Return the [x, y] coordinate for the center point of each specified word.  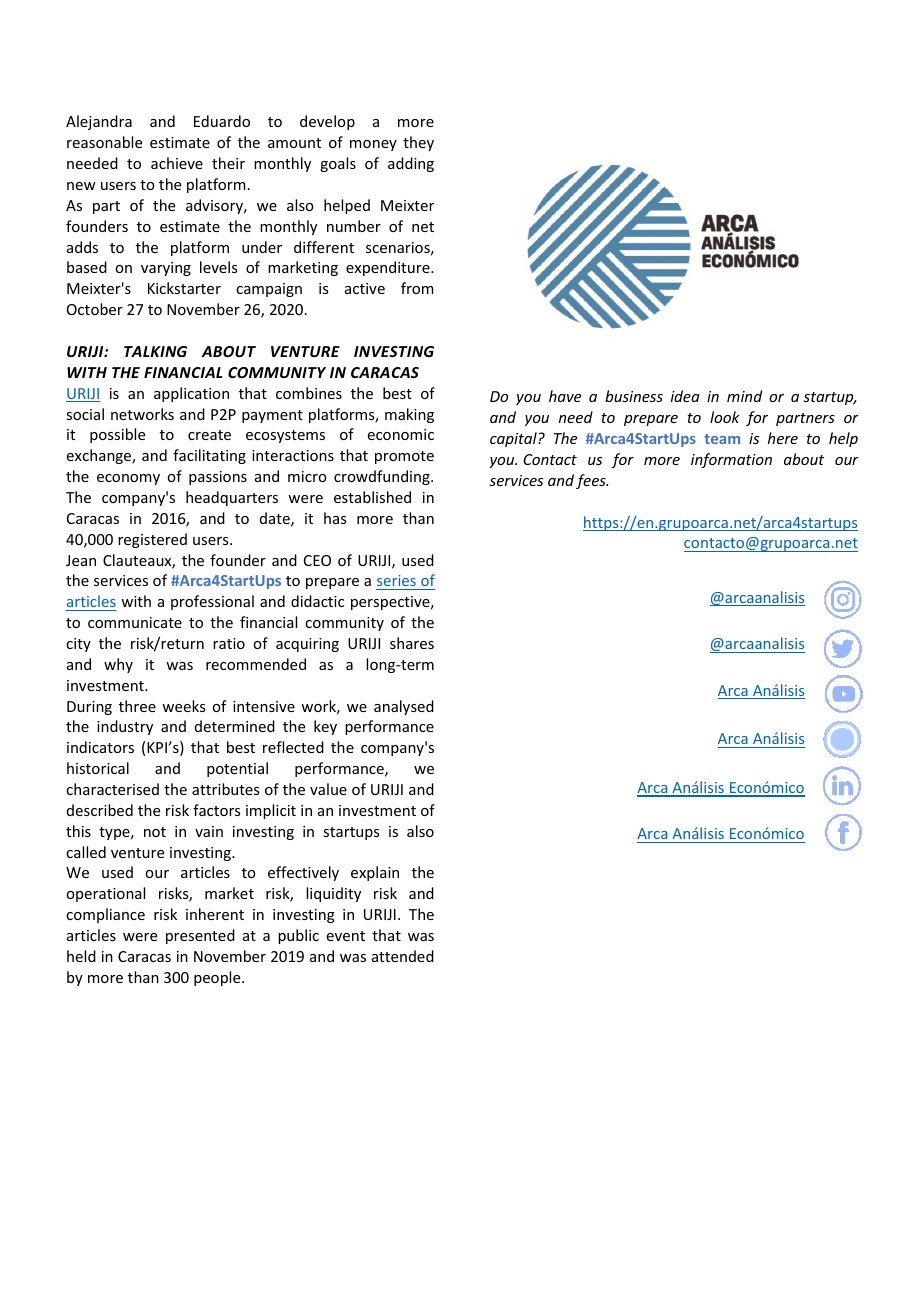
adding [411, 164]
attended [403, 956]
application [191, 394]
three [137, 706]
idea [685, 396]
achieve [177, 163]
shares [412, 643]
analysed [404, 707]
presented [200, 936]
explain [375, 873]
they [418, 143]
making [409, 415]
